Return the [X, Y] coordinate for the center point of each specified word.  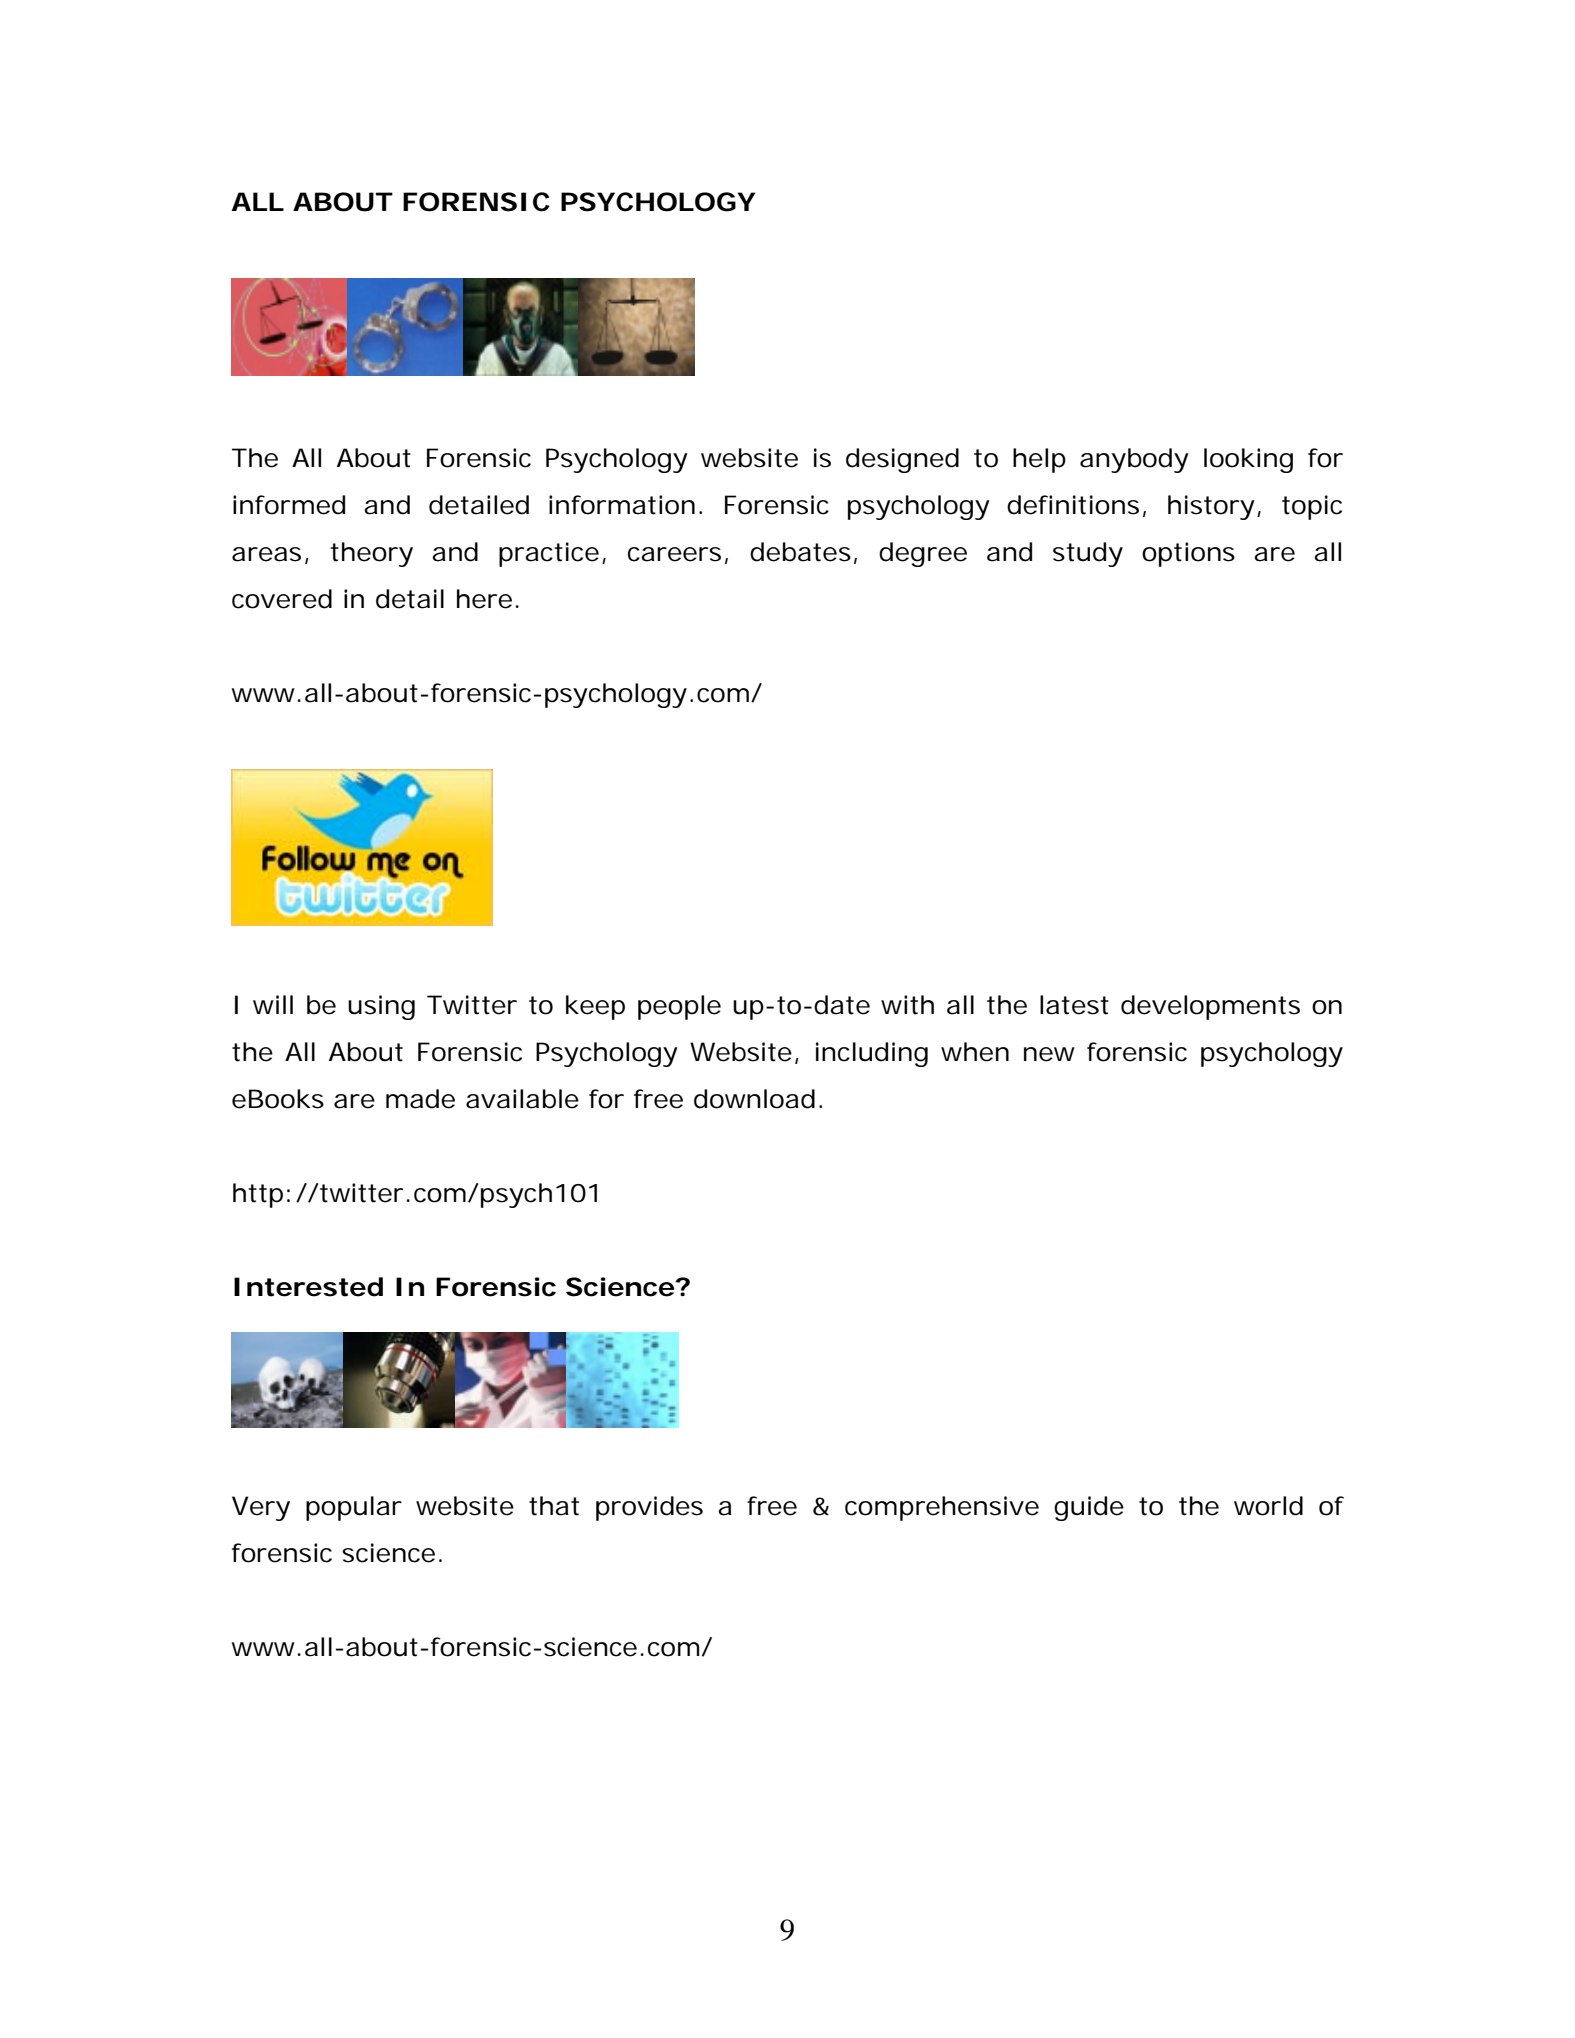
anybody [1134, 460]
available [522, 1099]
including [872, 1054]
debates [803, 553]
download [758, 1099]
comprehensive [942, 1508]
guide [1089, 1508]
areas [270, 555]
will [273, 1004]
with [907, 1005]
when [975, 1052]
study [1088, 554]
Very [261, 1508]
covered [282, 599]
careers [678, 555]
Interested [308, 1287]
